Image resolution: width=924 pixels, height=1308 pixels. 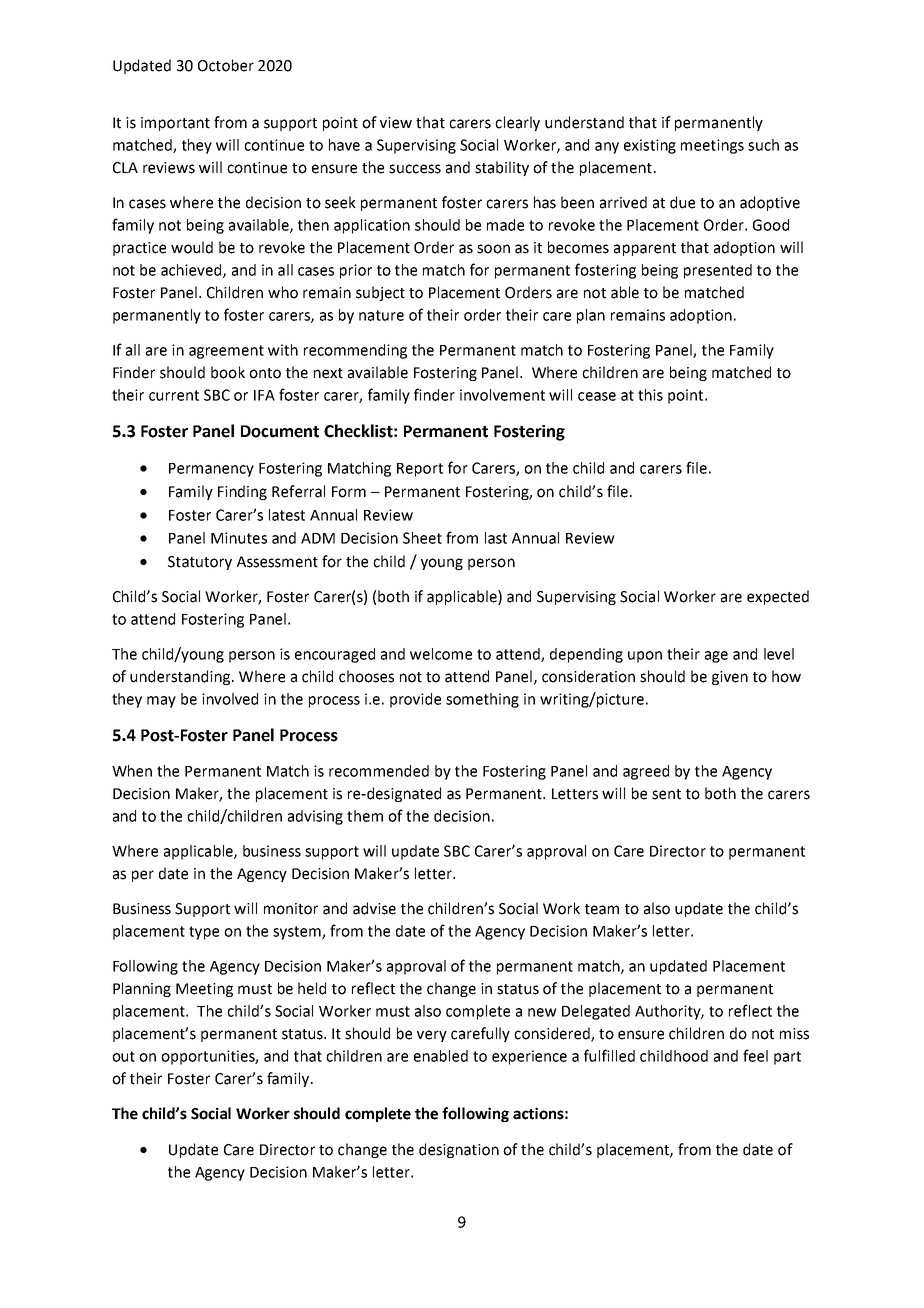 I want to click on clearly, so click(x=517, y=123).
